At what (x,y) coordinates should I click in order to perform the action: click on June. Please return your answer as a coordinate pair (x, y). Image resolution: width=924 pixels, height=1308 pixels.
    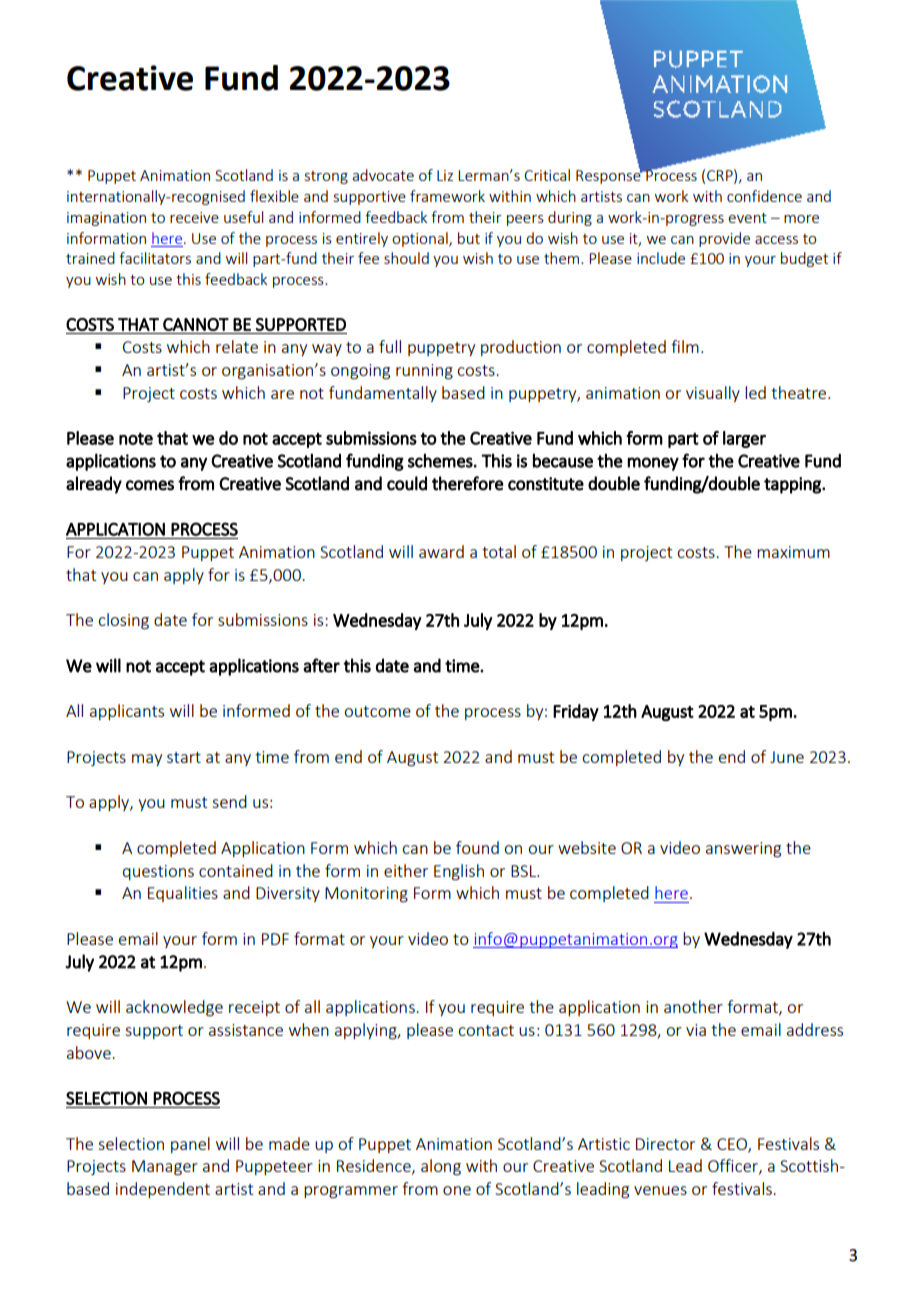
    Looking at the image, I should click on (787, 757).
